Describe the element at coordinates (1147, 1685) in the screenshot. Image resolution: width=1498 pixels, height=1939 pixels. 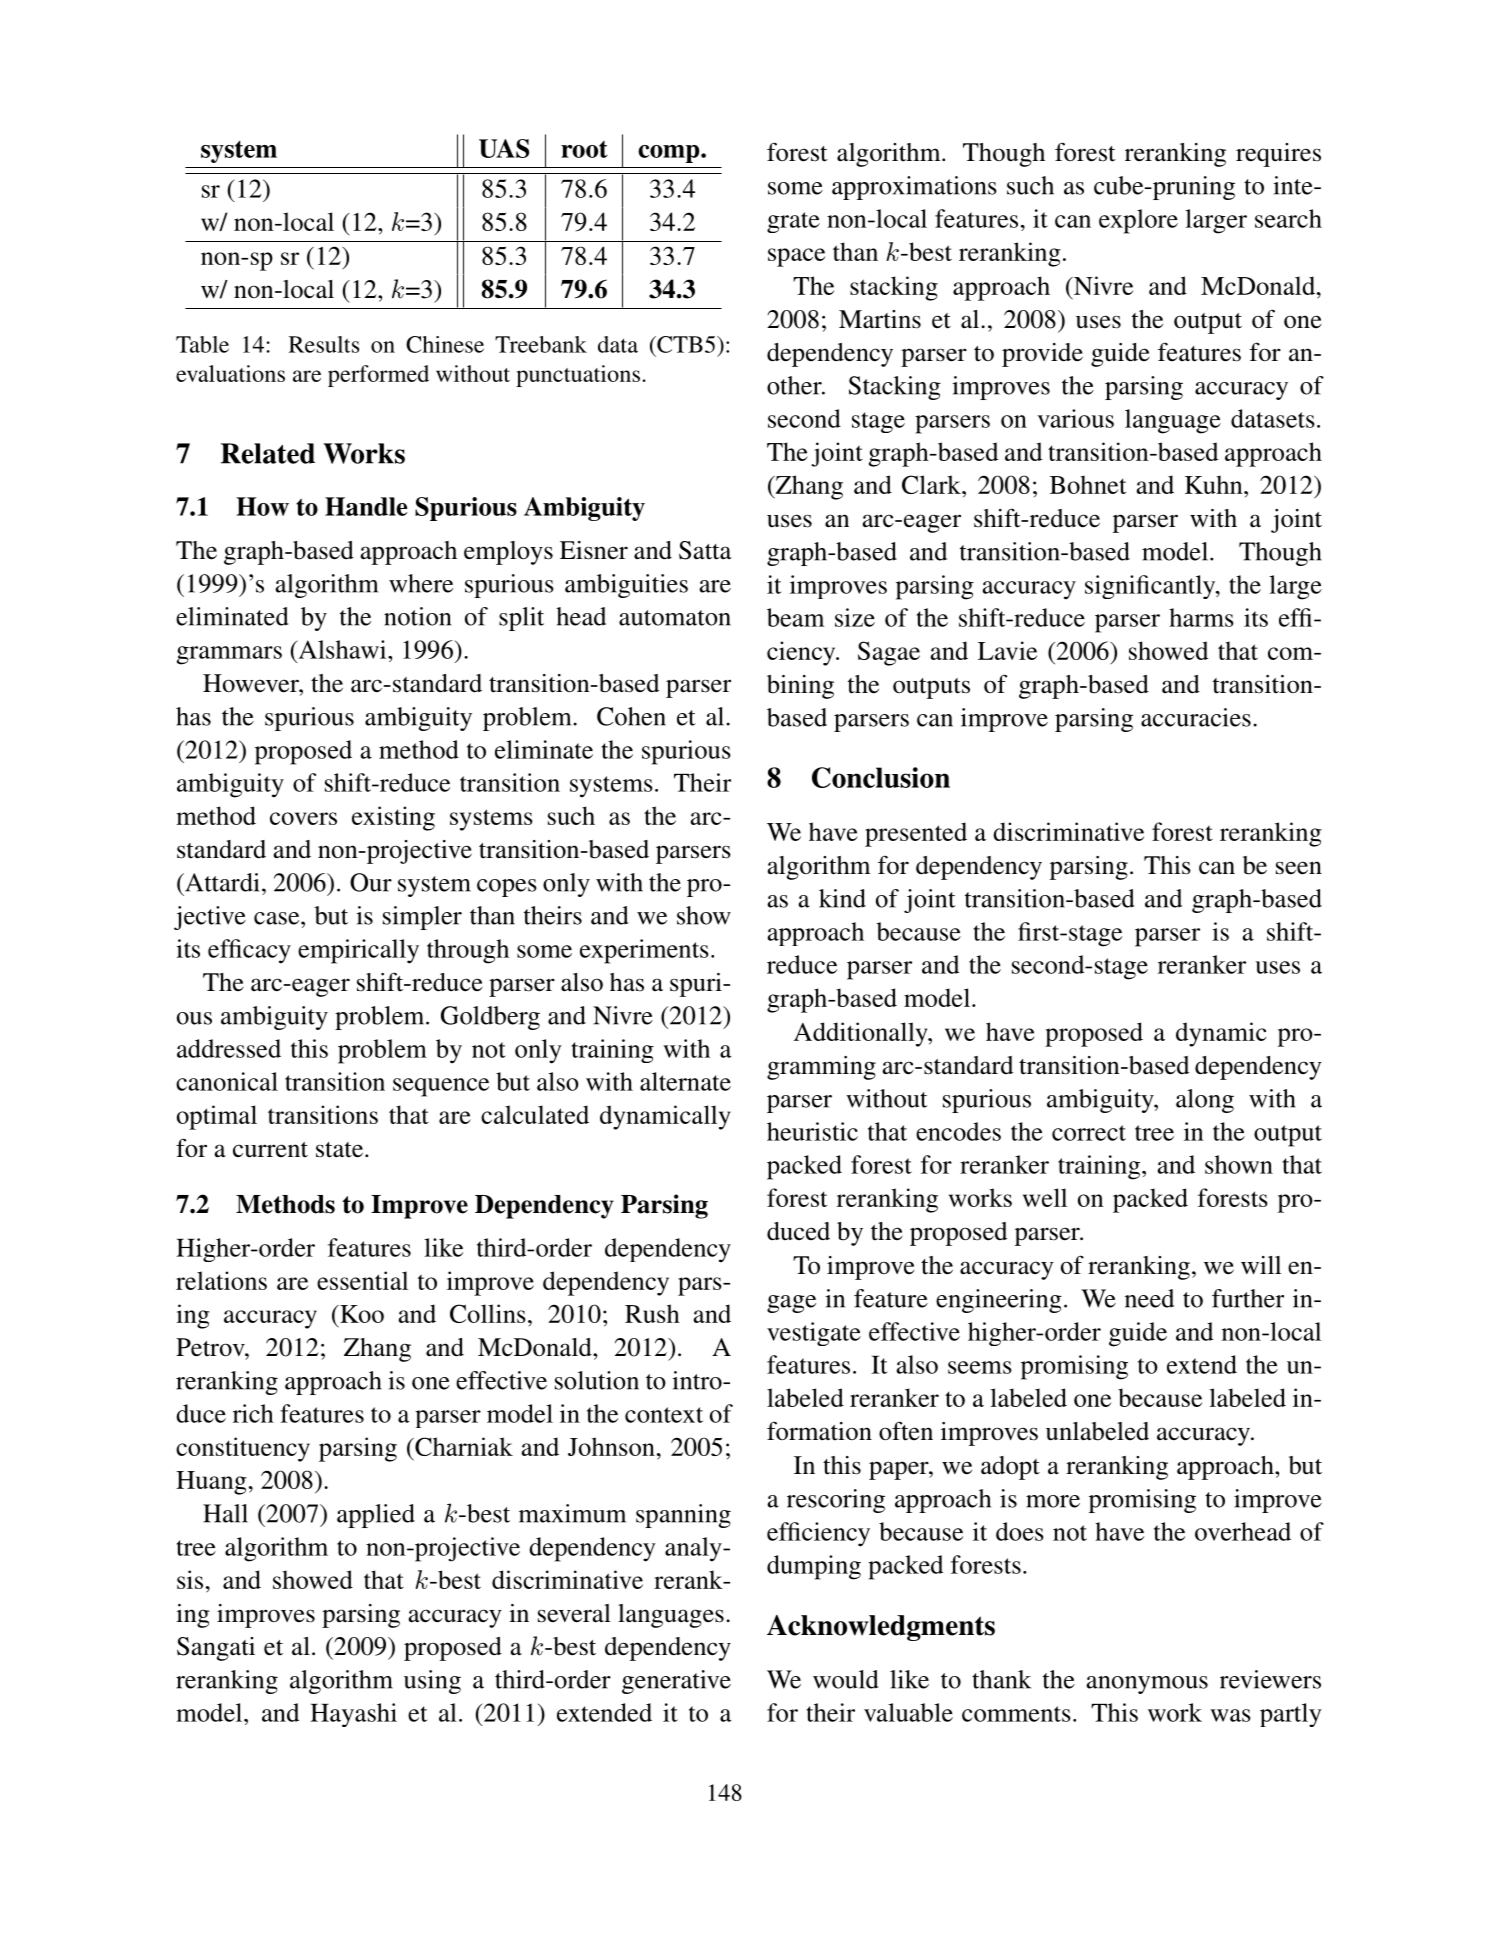
I see `anonymous` at that location.
